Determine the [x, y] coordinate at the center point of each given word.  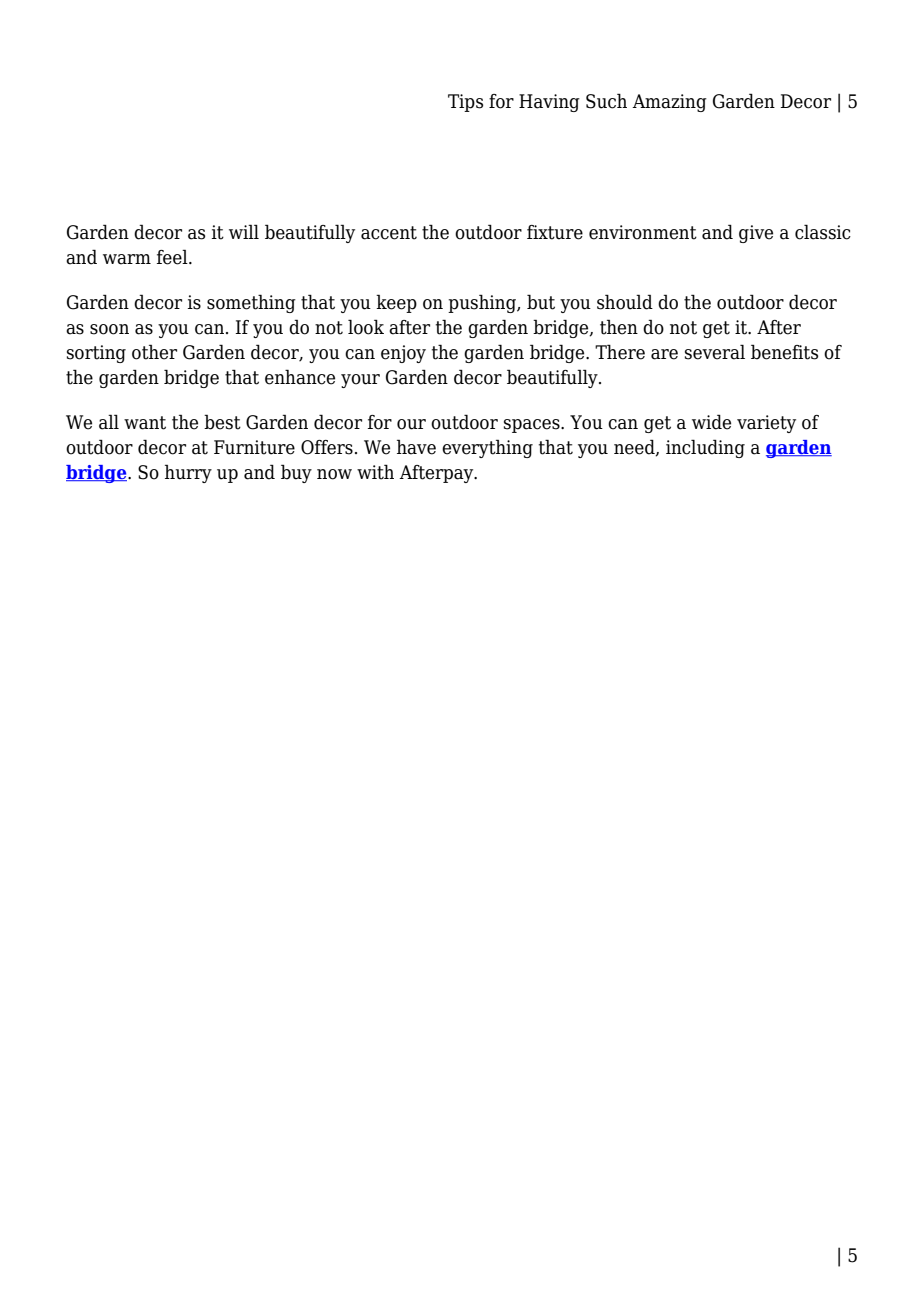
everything [487, 448]
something [251, 303]
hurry [188, 473]
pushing [483, 303]
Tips [465, 103]
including [705, 448]
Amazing [669, 103]
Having [549, 103]
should [625, 302]
